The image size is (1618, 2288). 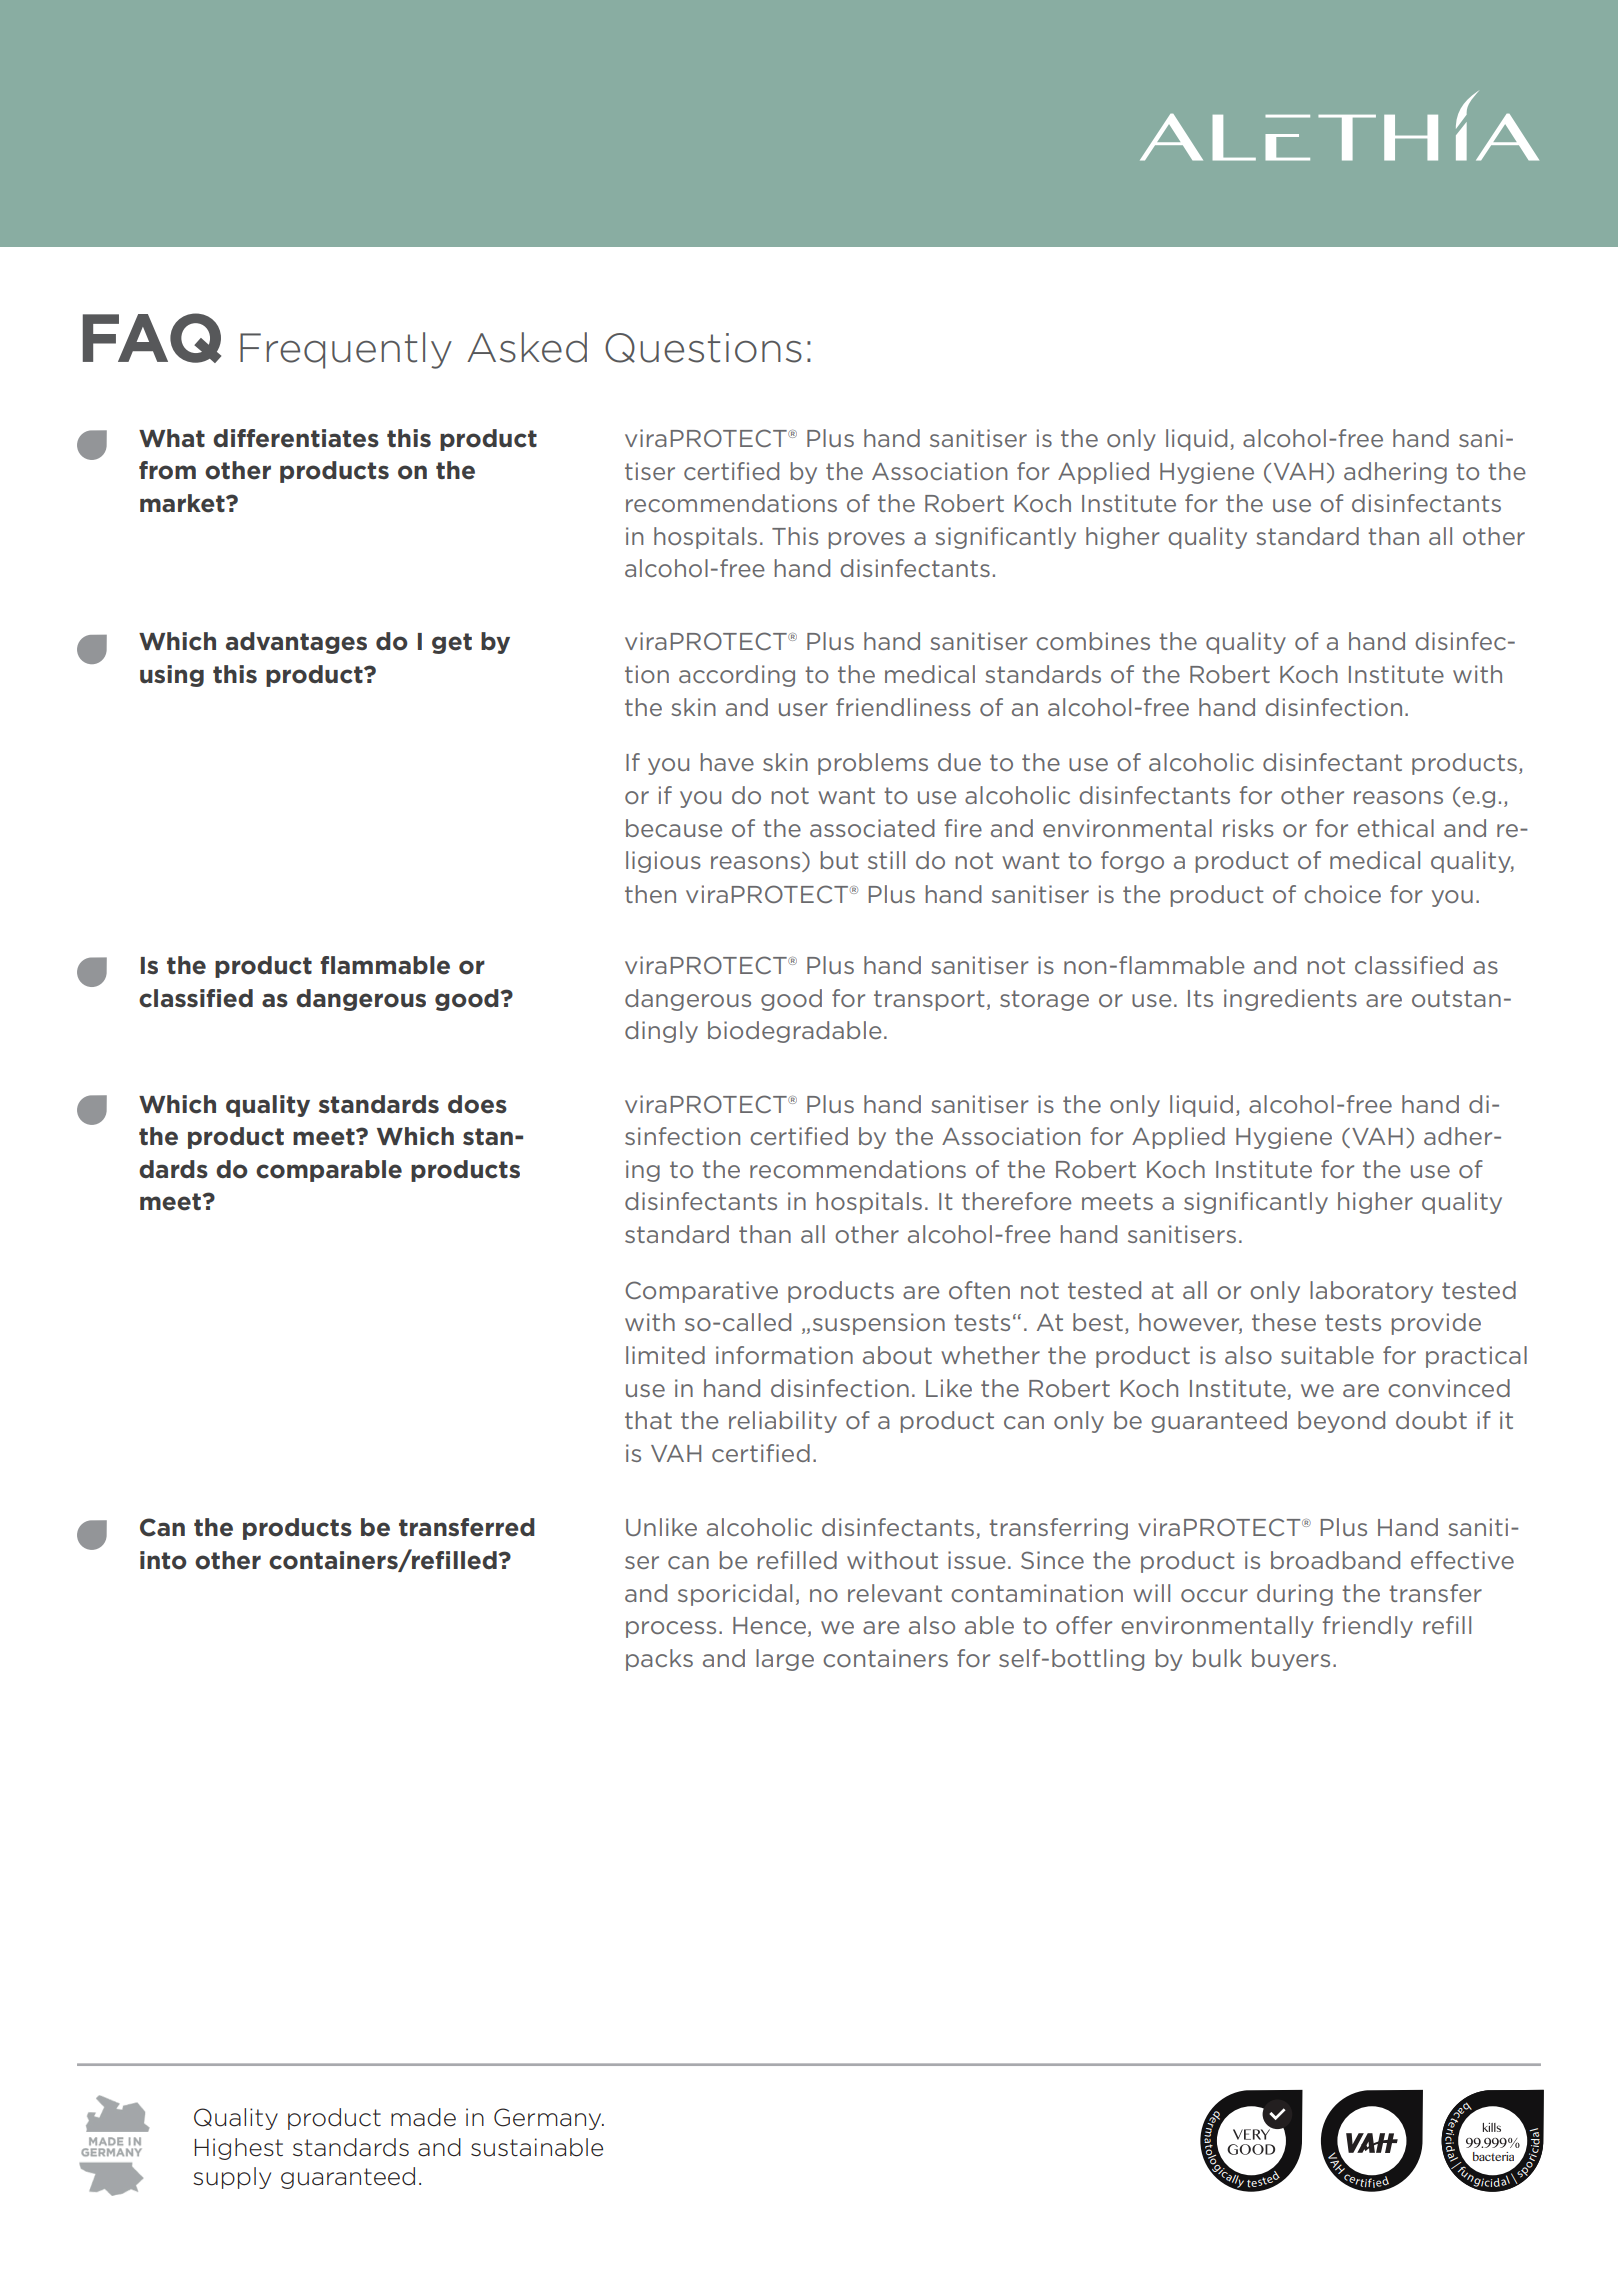 I want to click on laboratory, so click(x=1371, y=1292).
